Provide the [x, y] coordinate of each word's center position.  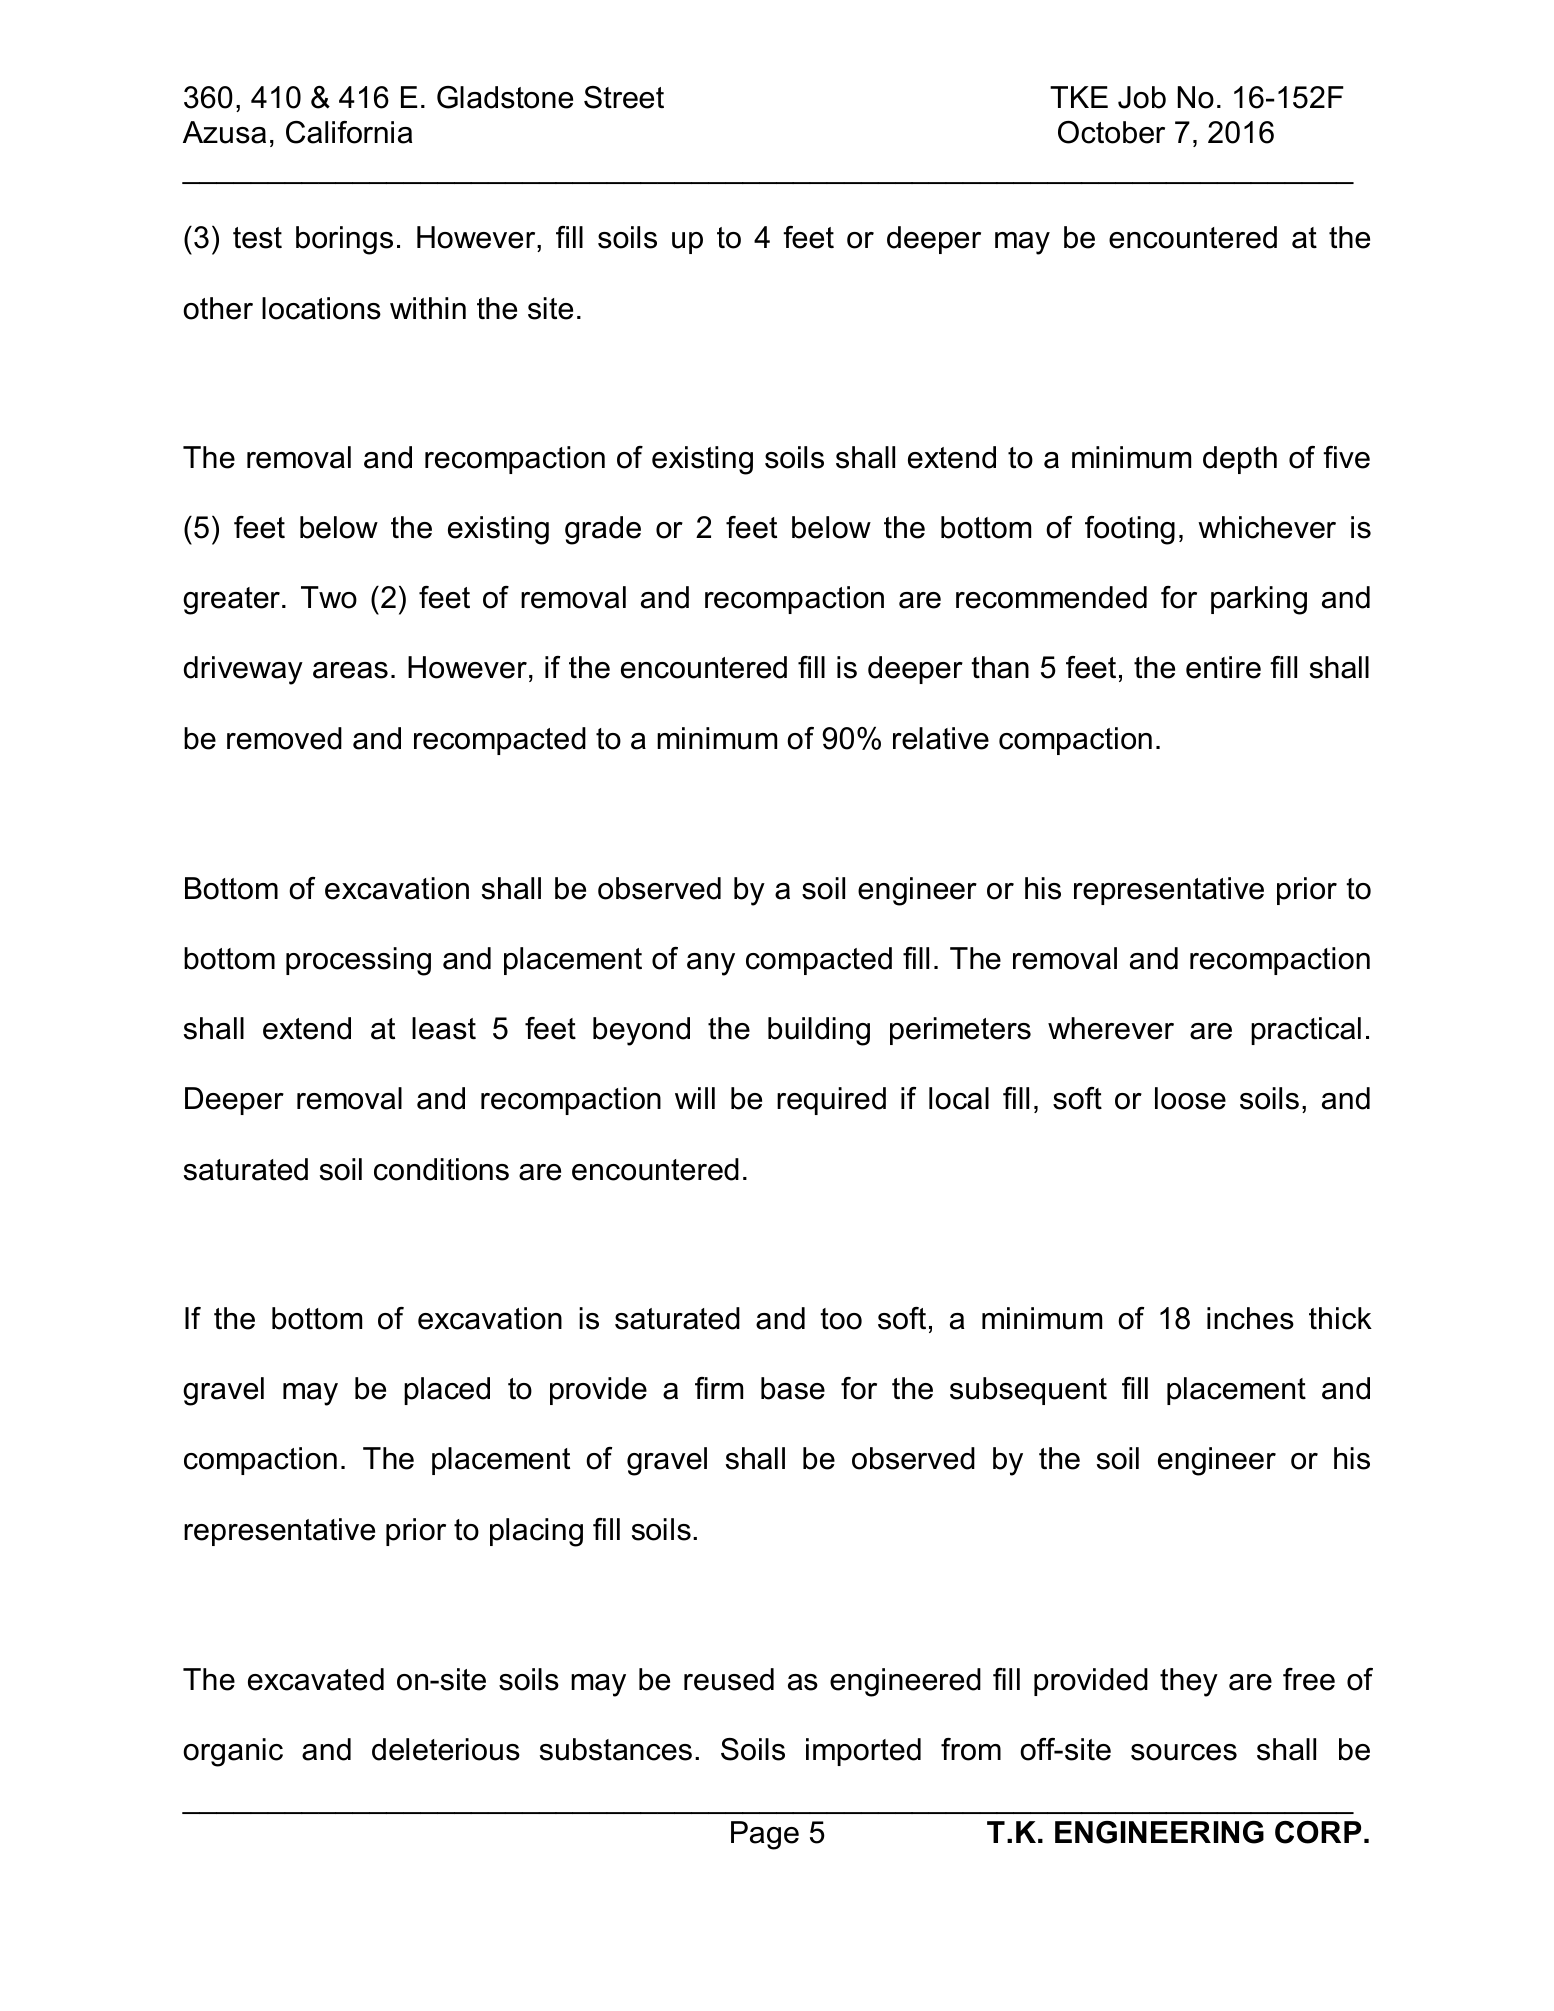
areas [350, 670]
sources [1184, 1752]
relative [941, 738]
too [841, 1319]
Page [765, 1835]
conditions [441, 1169]
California [349, 132]
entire [1223, 667]
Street [624, 97]
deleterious [446, 1749]
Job [1142, 97]
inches [1250, 1318]
